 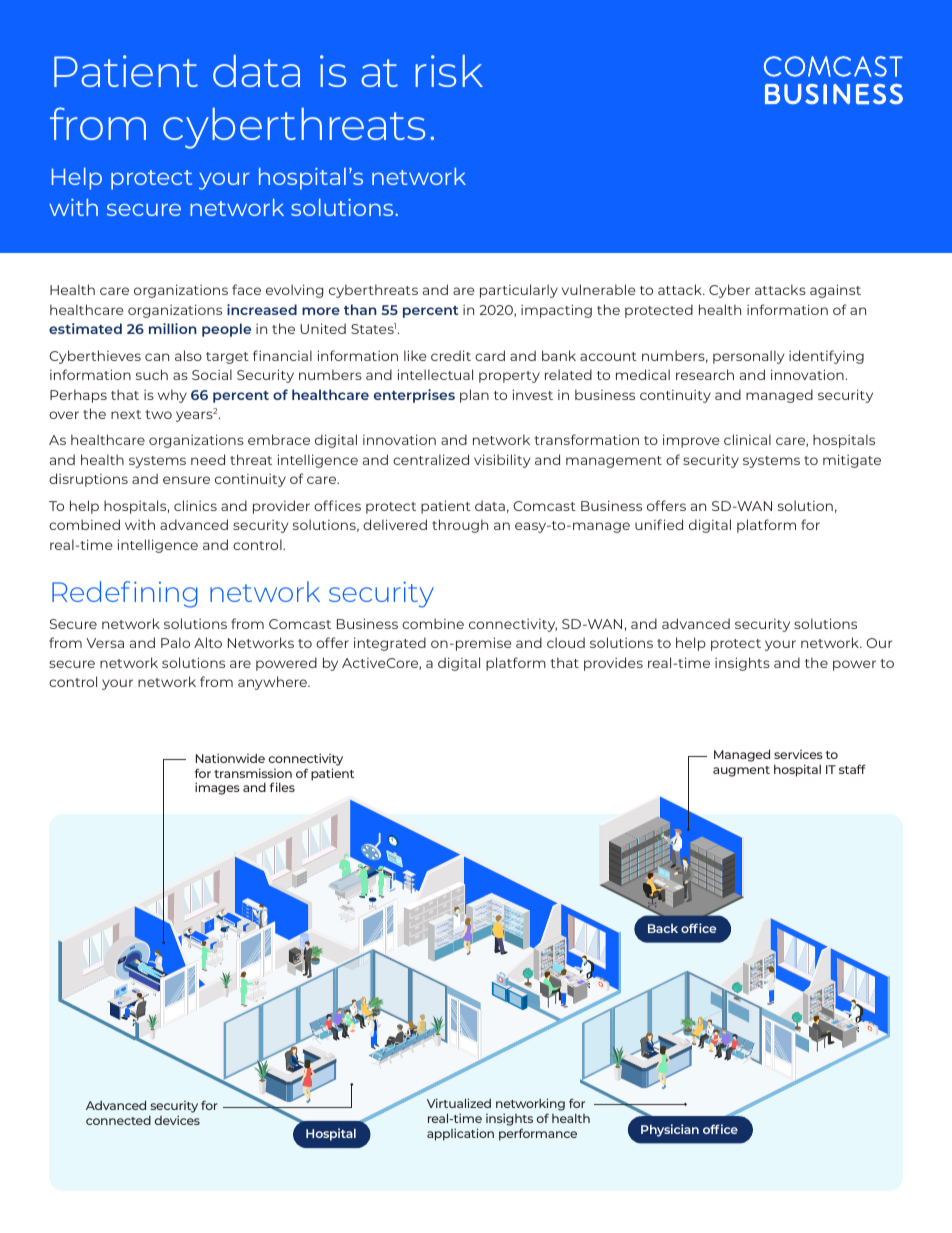 What do you see at coordinates (246, 289) in the screenshot?
I see `face` at bounding box center [246, 289].
